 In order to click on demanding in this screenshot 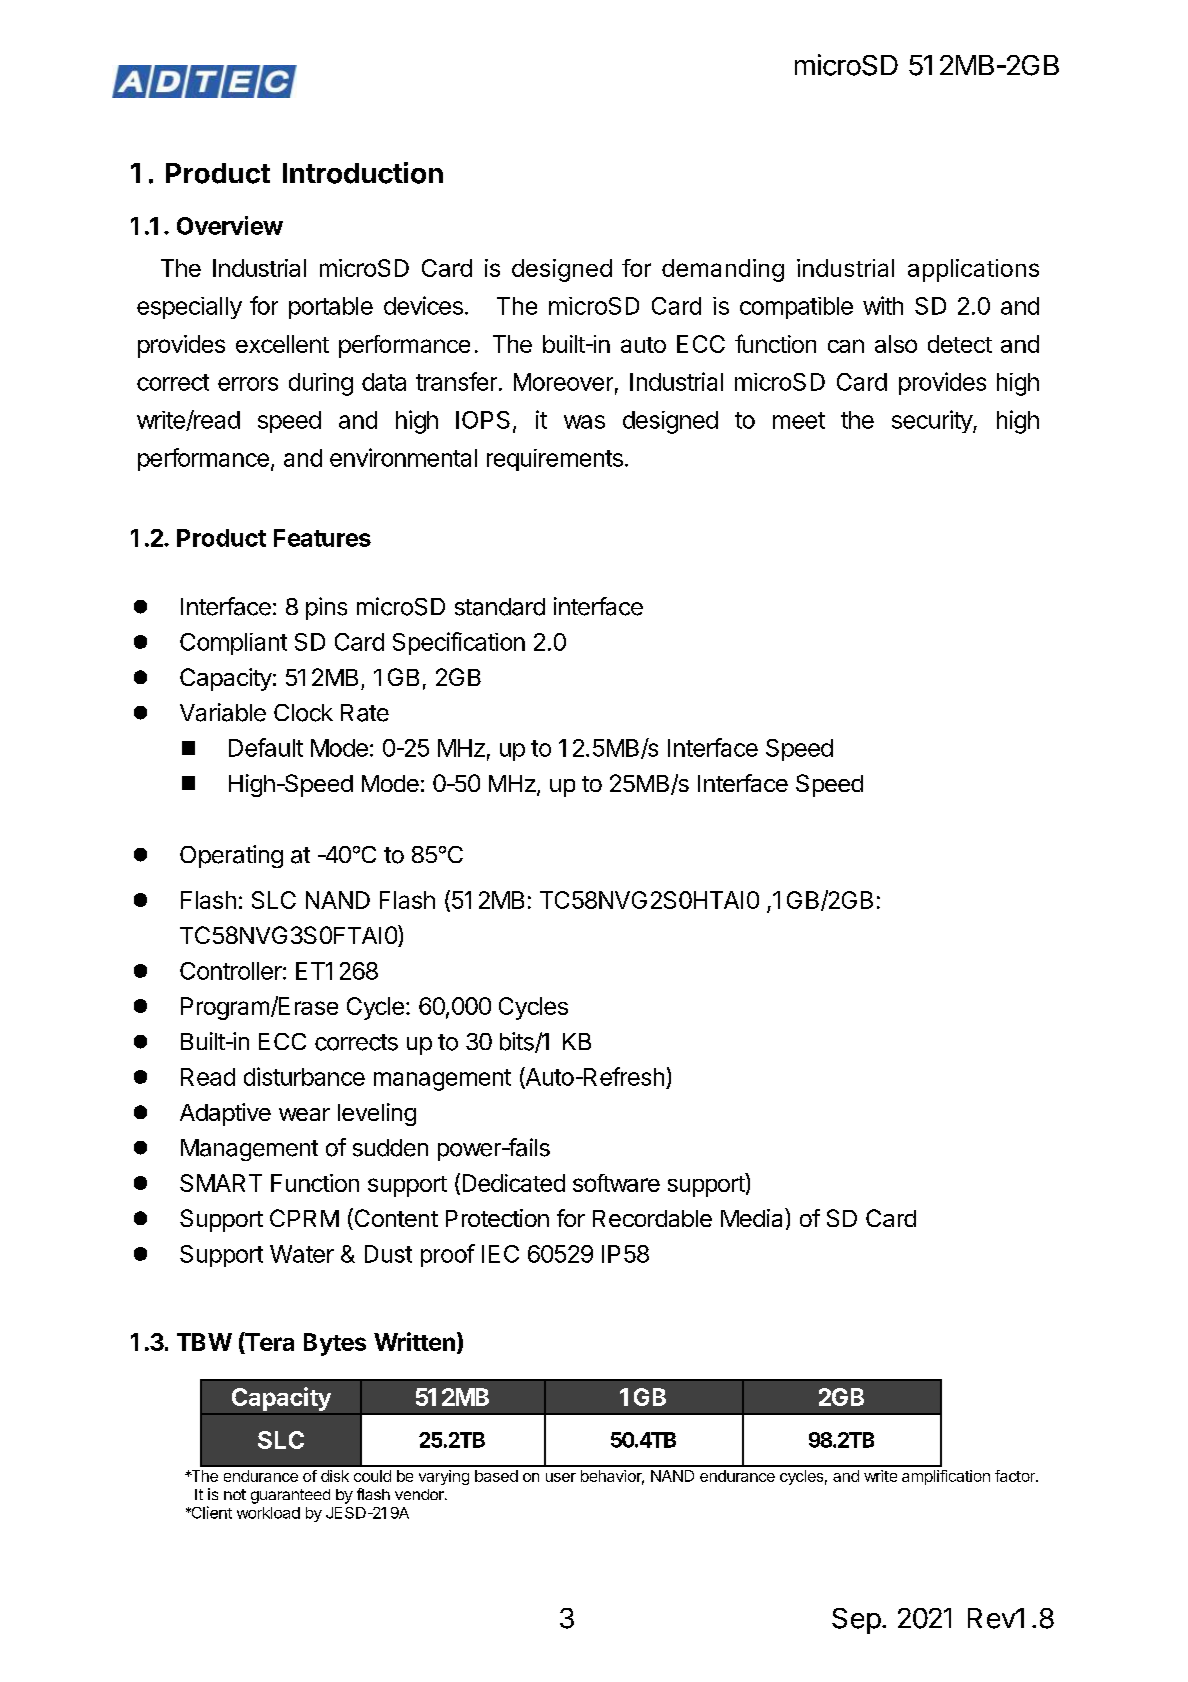, I will do `click(723, 270)`.
